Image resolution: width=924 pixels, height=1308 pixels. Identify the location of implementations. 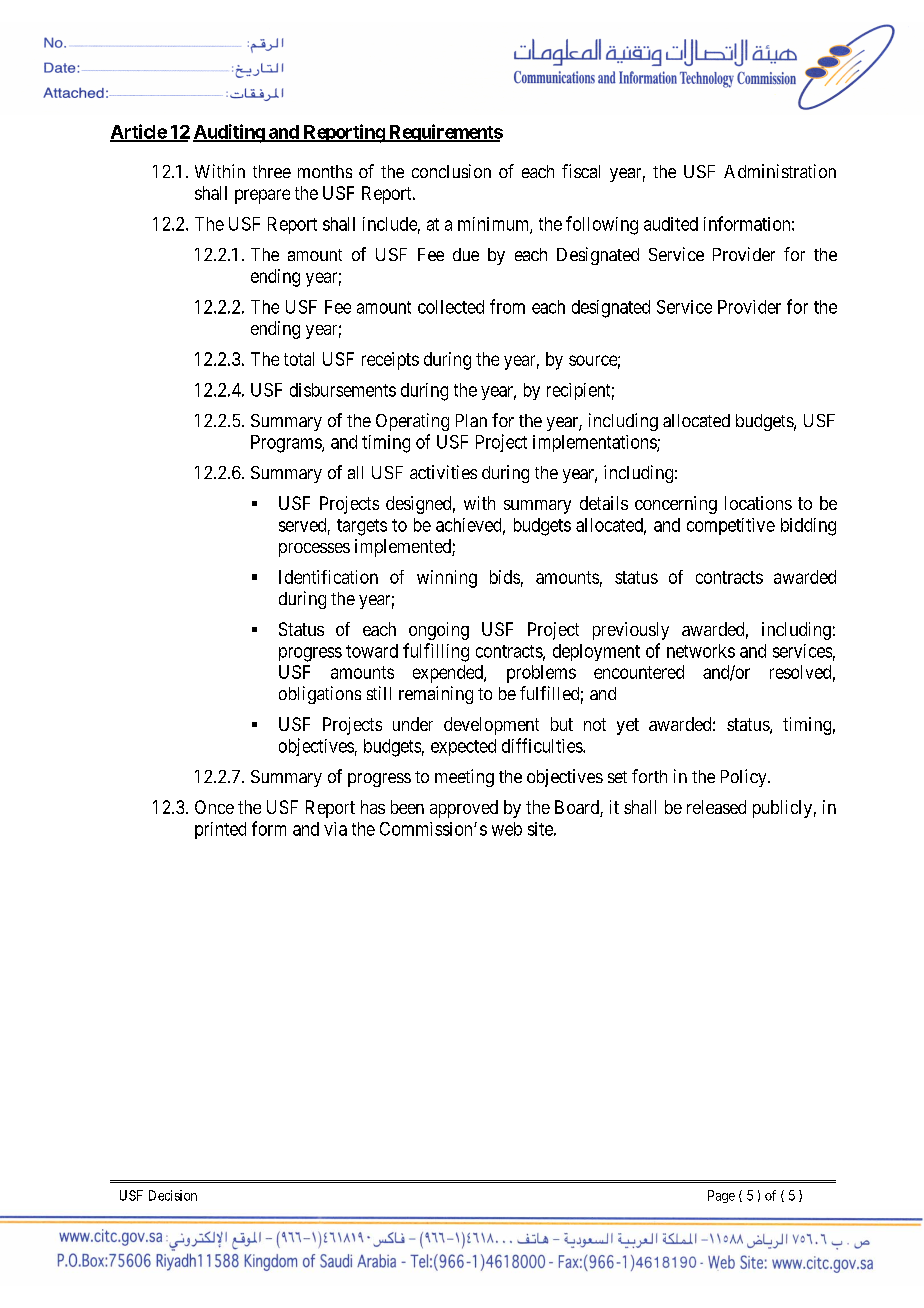
(595, 443).
